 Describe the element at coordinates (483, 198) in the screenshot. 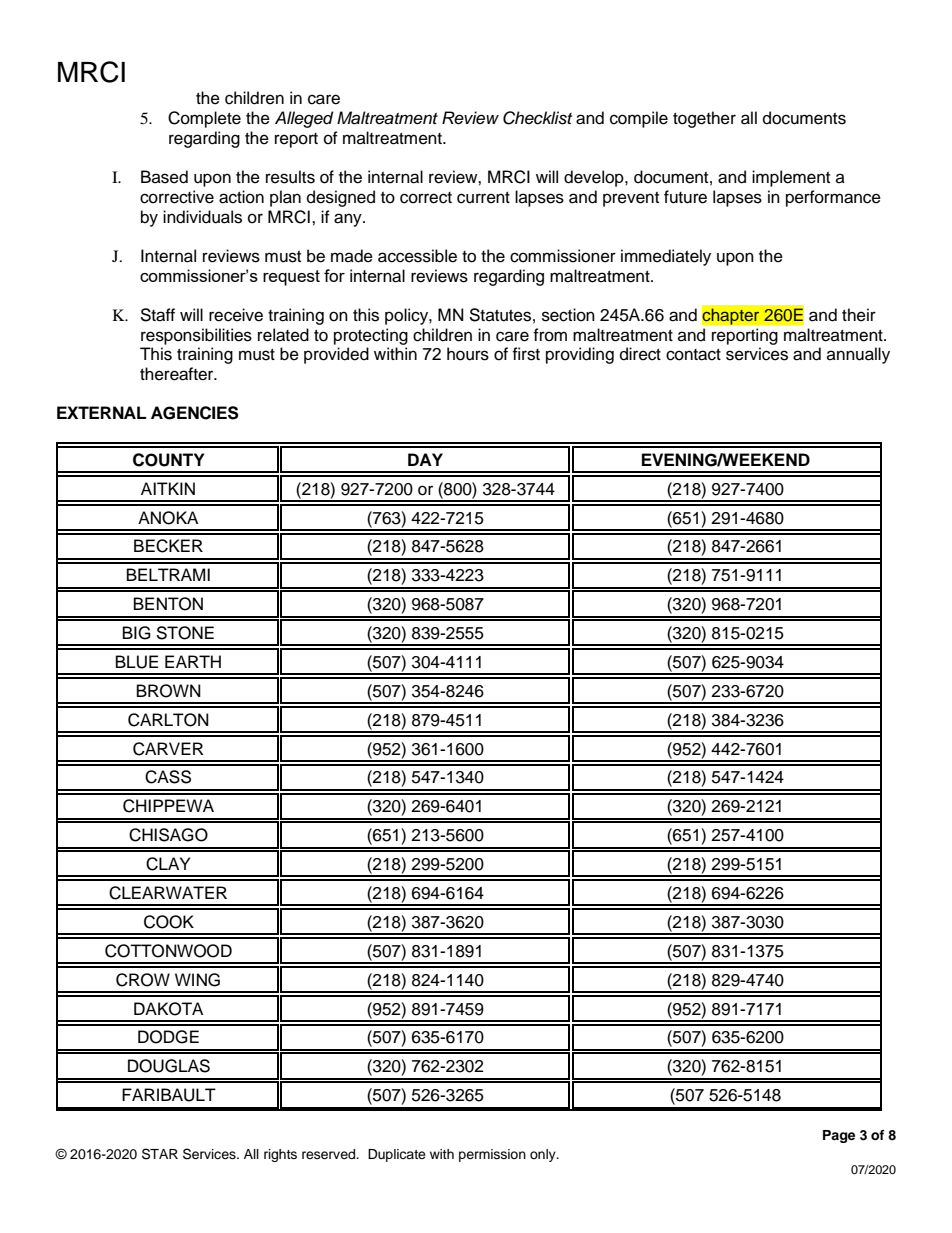

I see `current` at that location.
